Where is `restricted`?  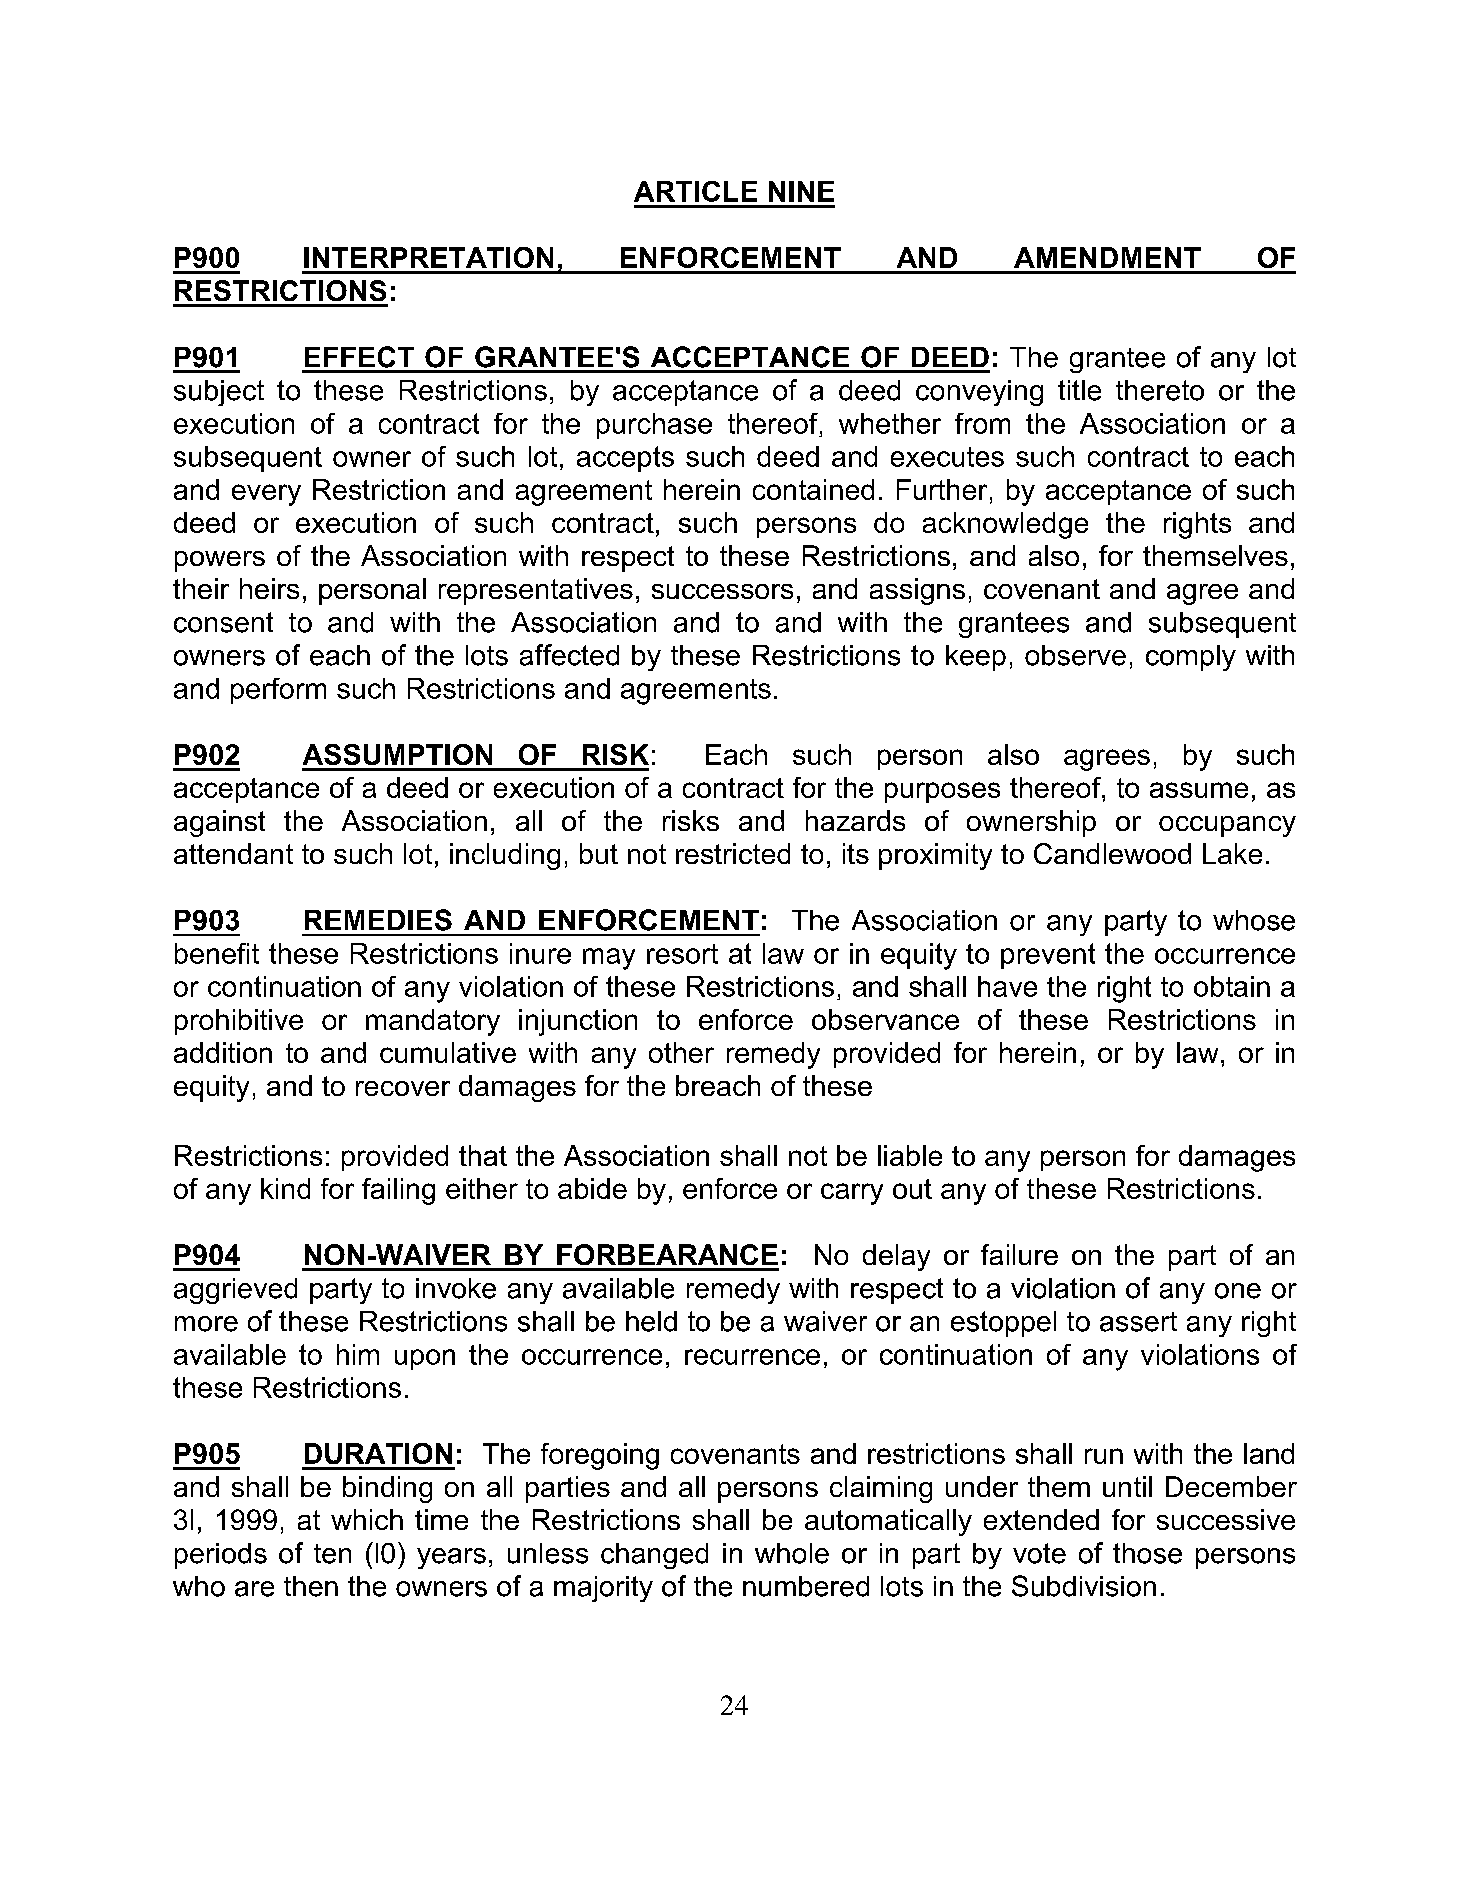 restricted is located at coordinates (733, 853).
